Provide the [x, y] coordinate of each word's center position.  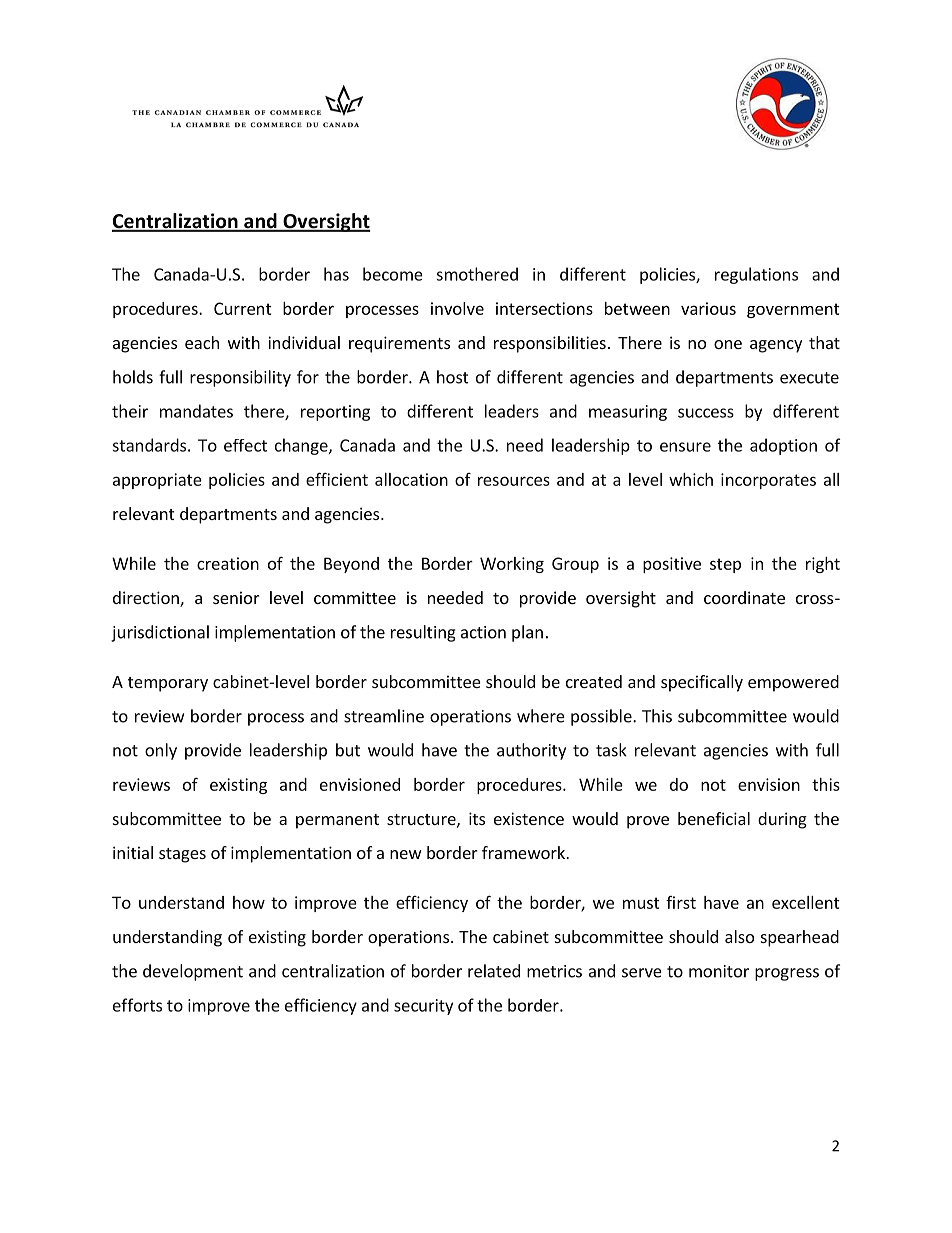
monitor [719, 971]
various [708, 308]
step [725, 565]
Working [512, 565]
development [193, 972]
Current [243, 308]
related [494, 971]
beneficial [714, 818]
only [161, 751]
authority [531, 751]
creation [228, 563]
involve [457, 308]
